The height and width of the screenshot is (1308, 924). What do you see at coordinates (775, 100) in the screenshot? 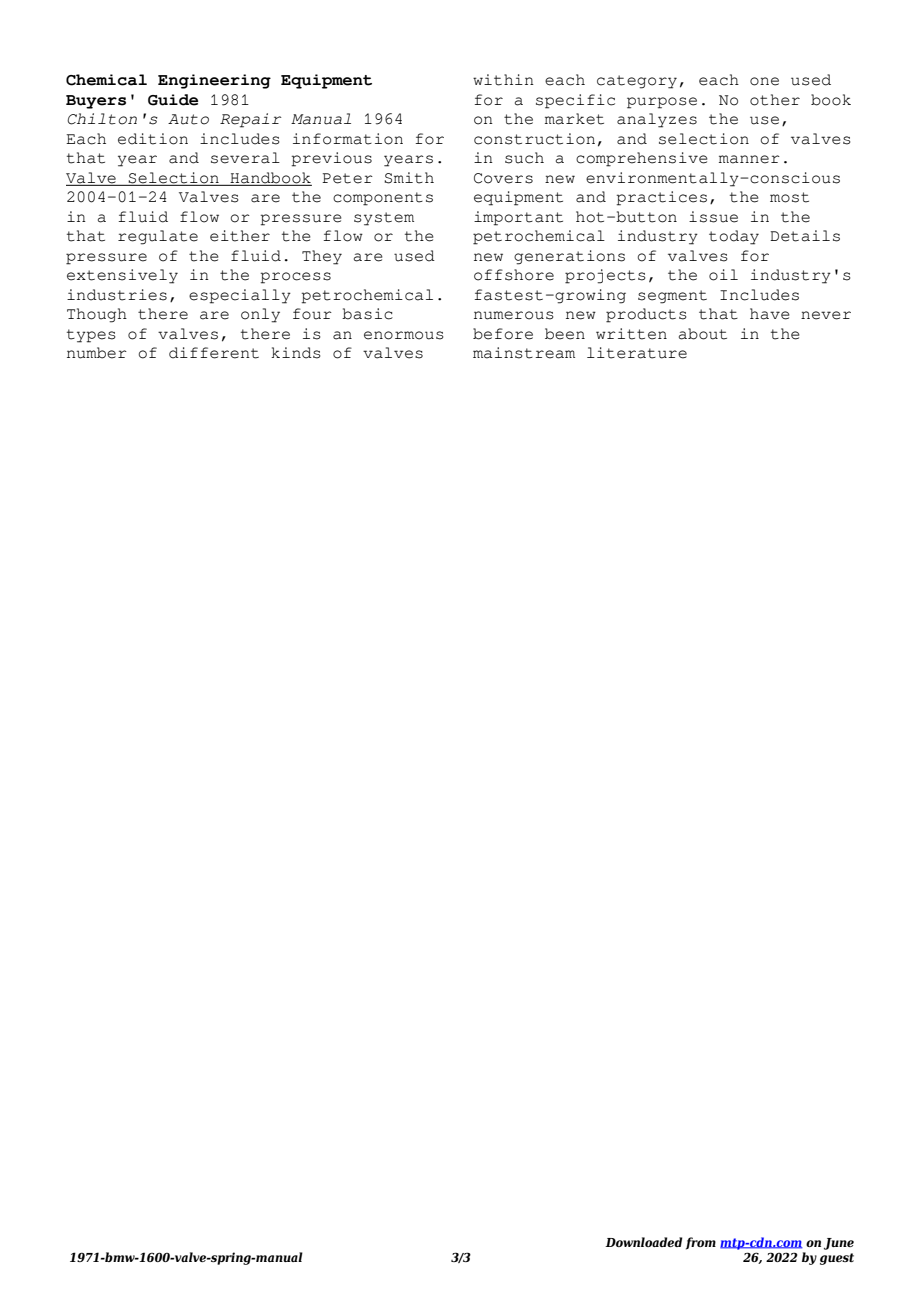
I see `other` at bounding box center [775, 100].
